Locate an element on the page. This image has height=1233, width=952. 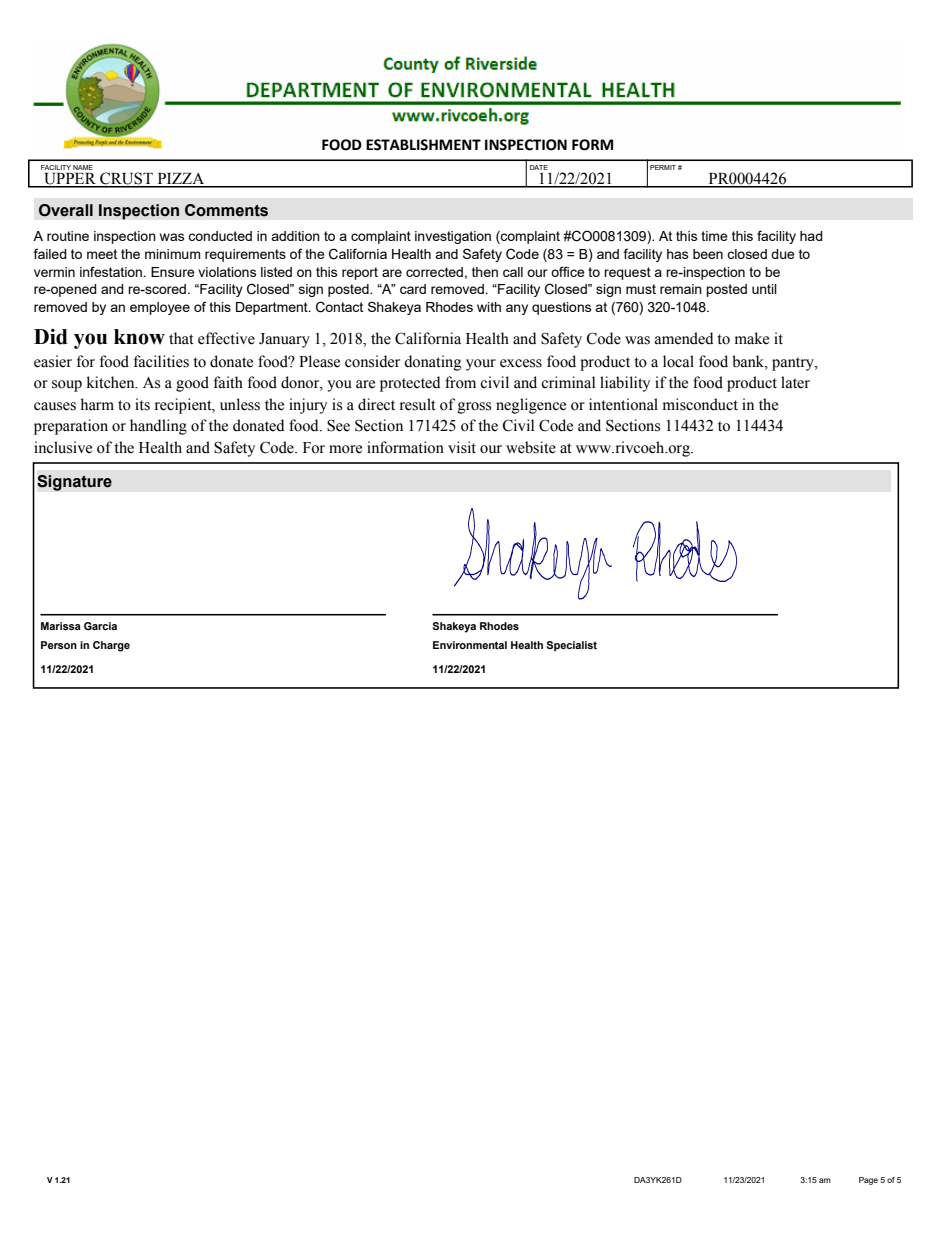
handling is located at coordinates (158, 427).
